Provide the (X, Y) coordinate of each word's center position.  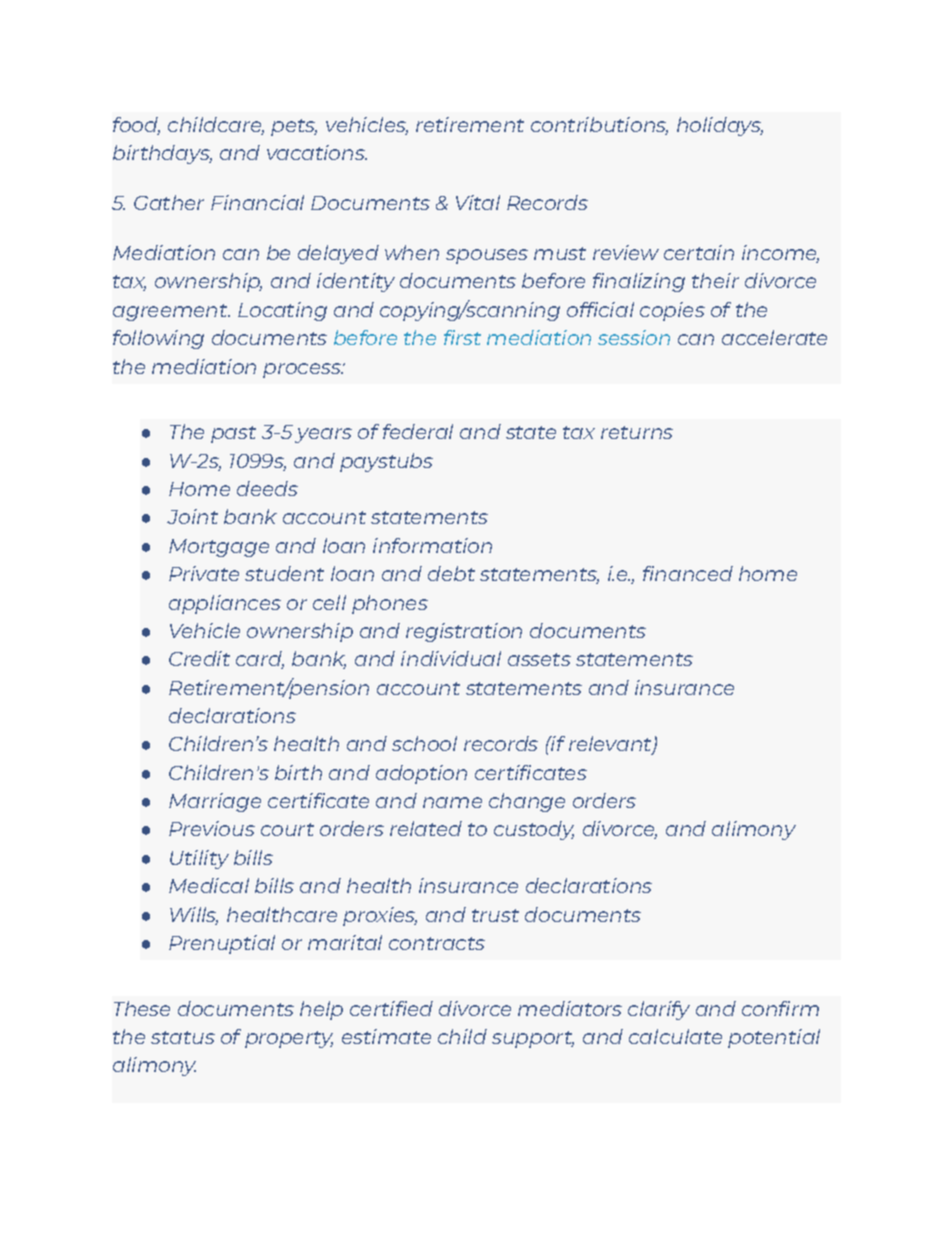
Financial (257, 202)
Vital (478, 202)
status (183, 1037)
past (233, 434)
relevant (611, 745)
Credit (199, 658)
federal (418, 431)
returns (637, 432)
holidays (720, 126)
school (424, 743)
